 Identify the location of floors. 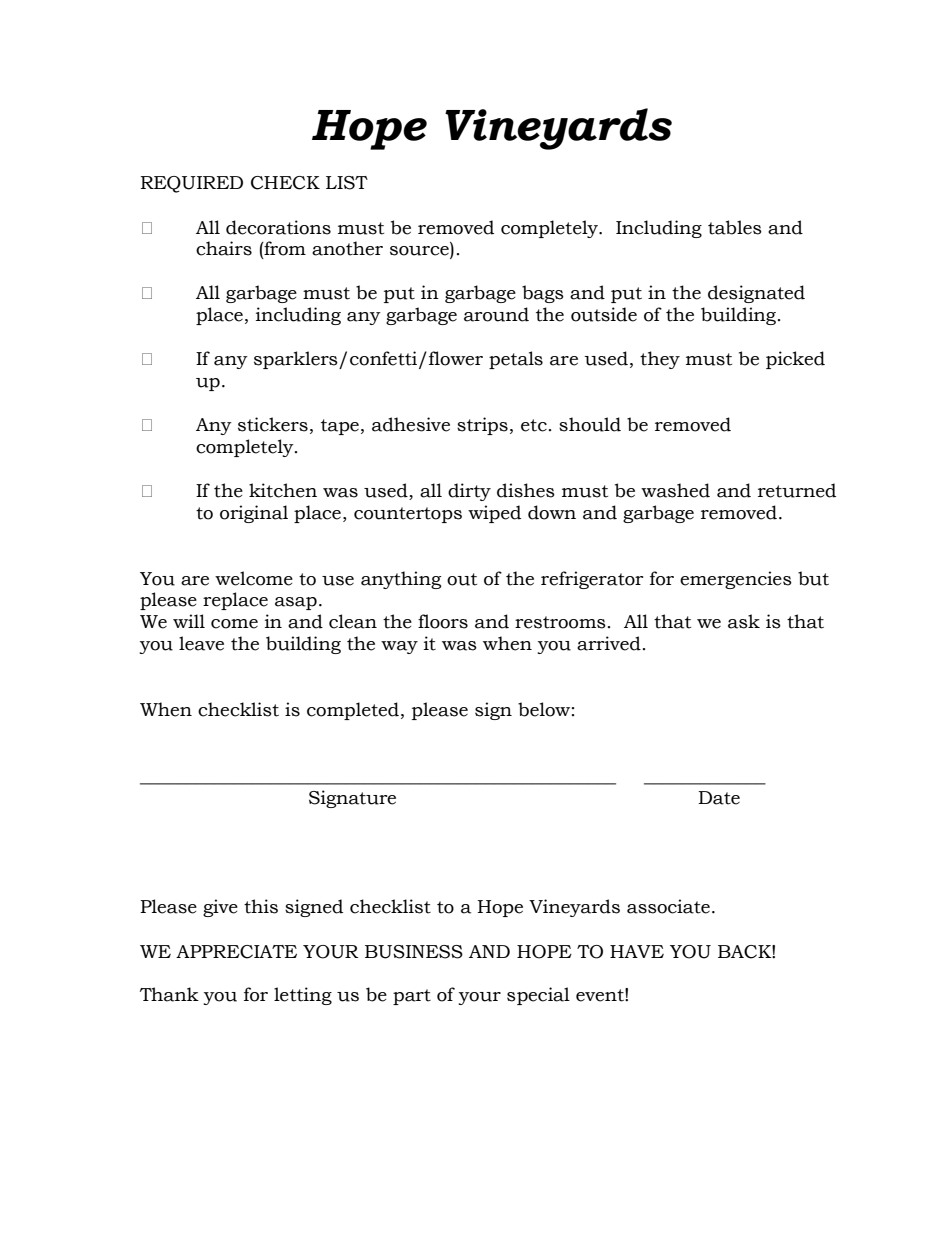
(443, 621).
